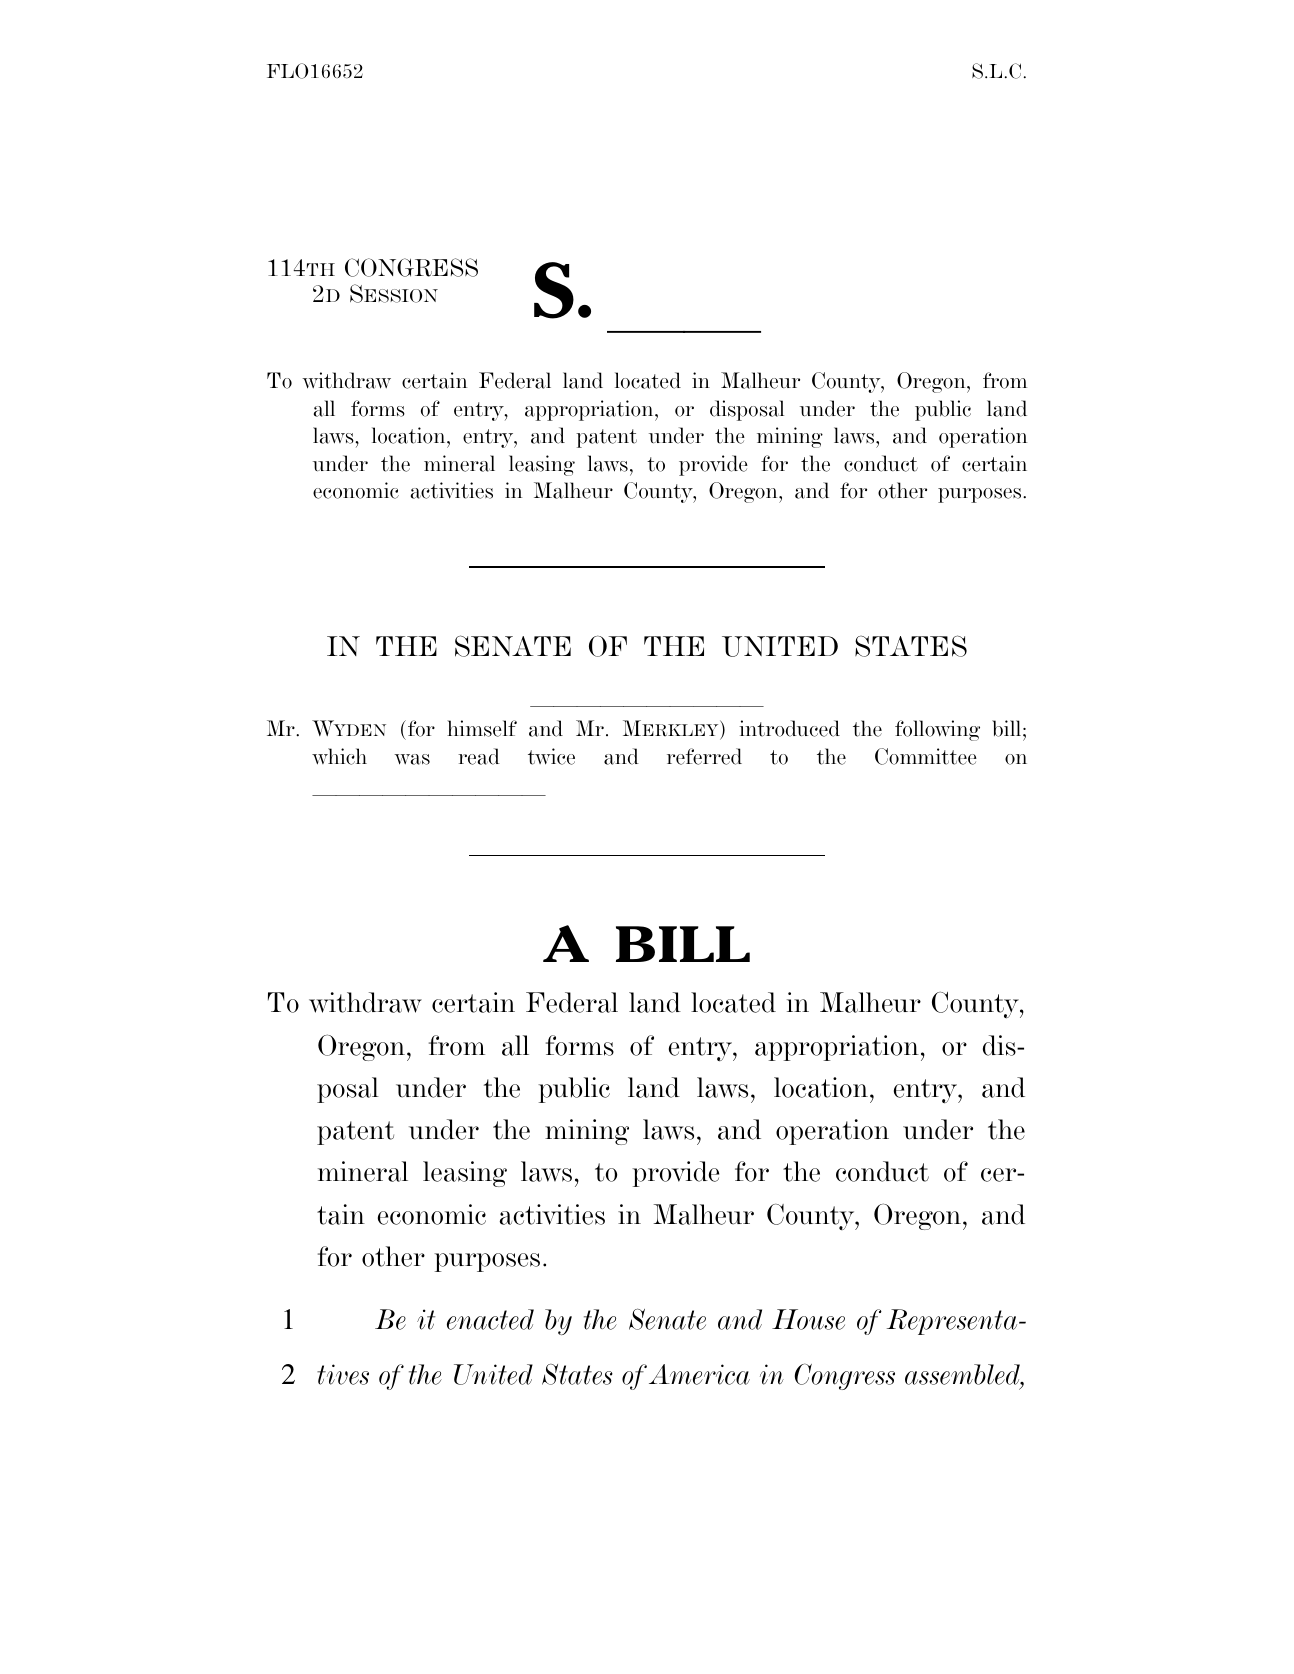 Image resolution: width=1294 pixels, height=1674 pixels. Describe the element at coordinates (926, 756) in the screenshot. I see `Committee` at that location.
